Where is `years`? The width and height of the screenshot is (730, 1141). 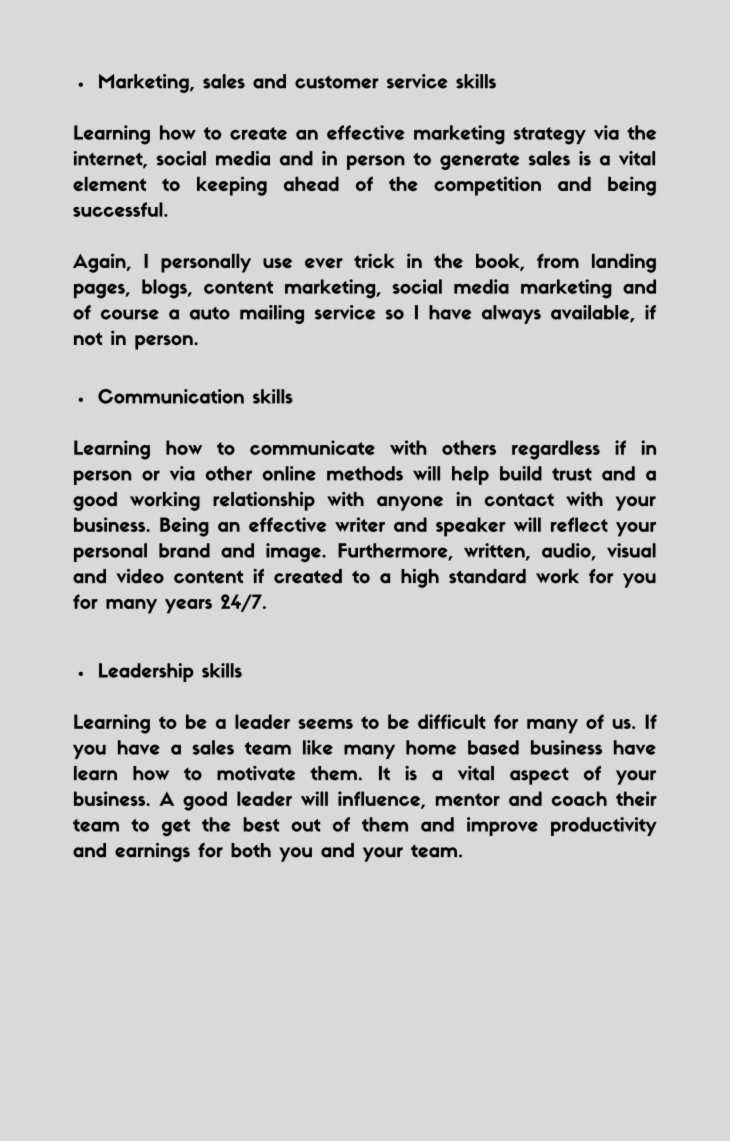
years is located at coordinates (188, 606).
